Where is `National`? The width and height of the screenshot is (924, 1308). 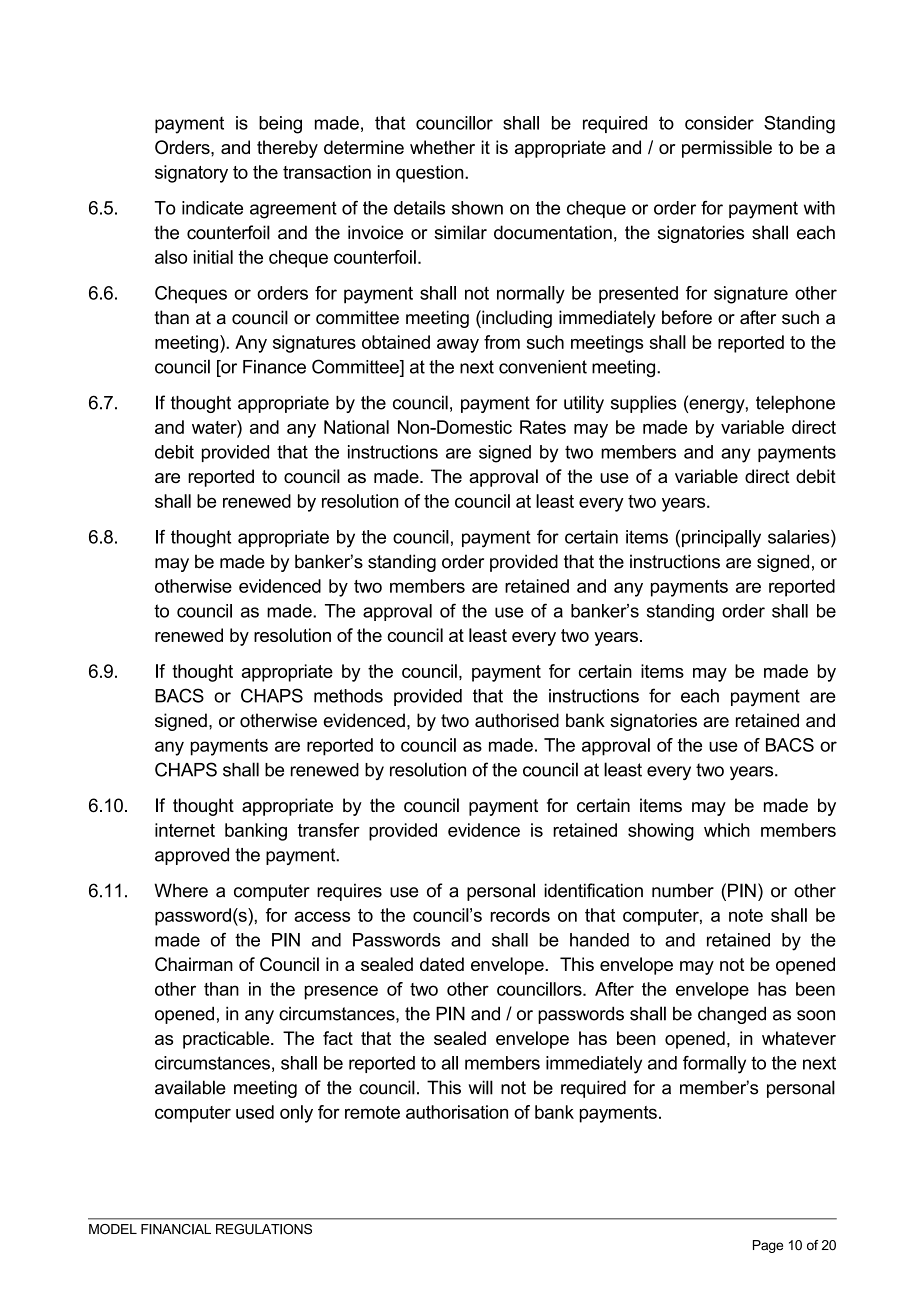 National is located at coordinates (356, 427).
